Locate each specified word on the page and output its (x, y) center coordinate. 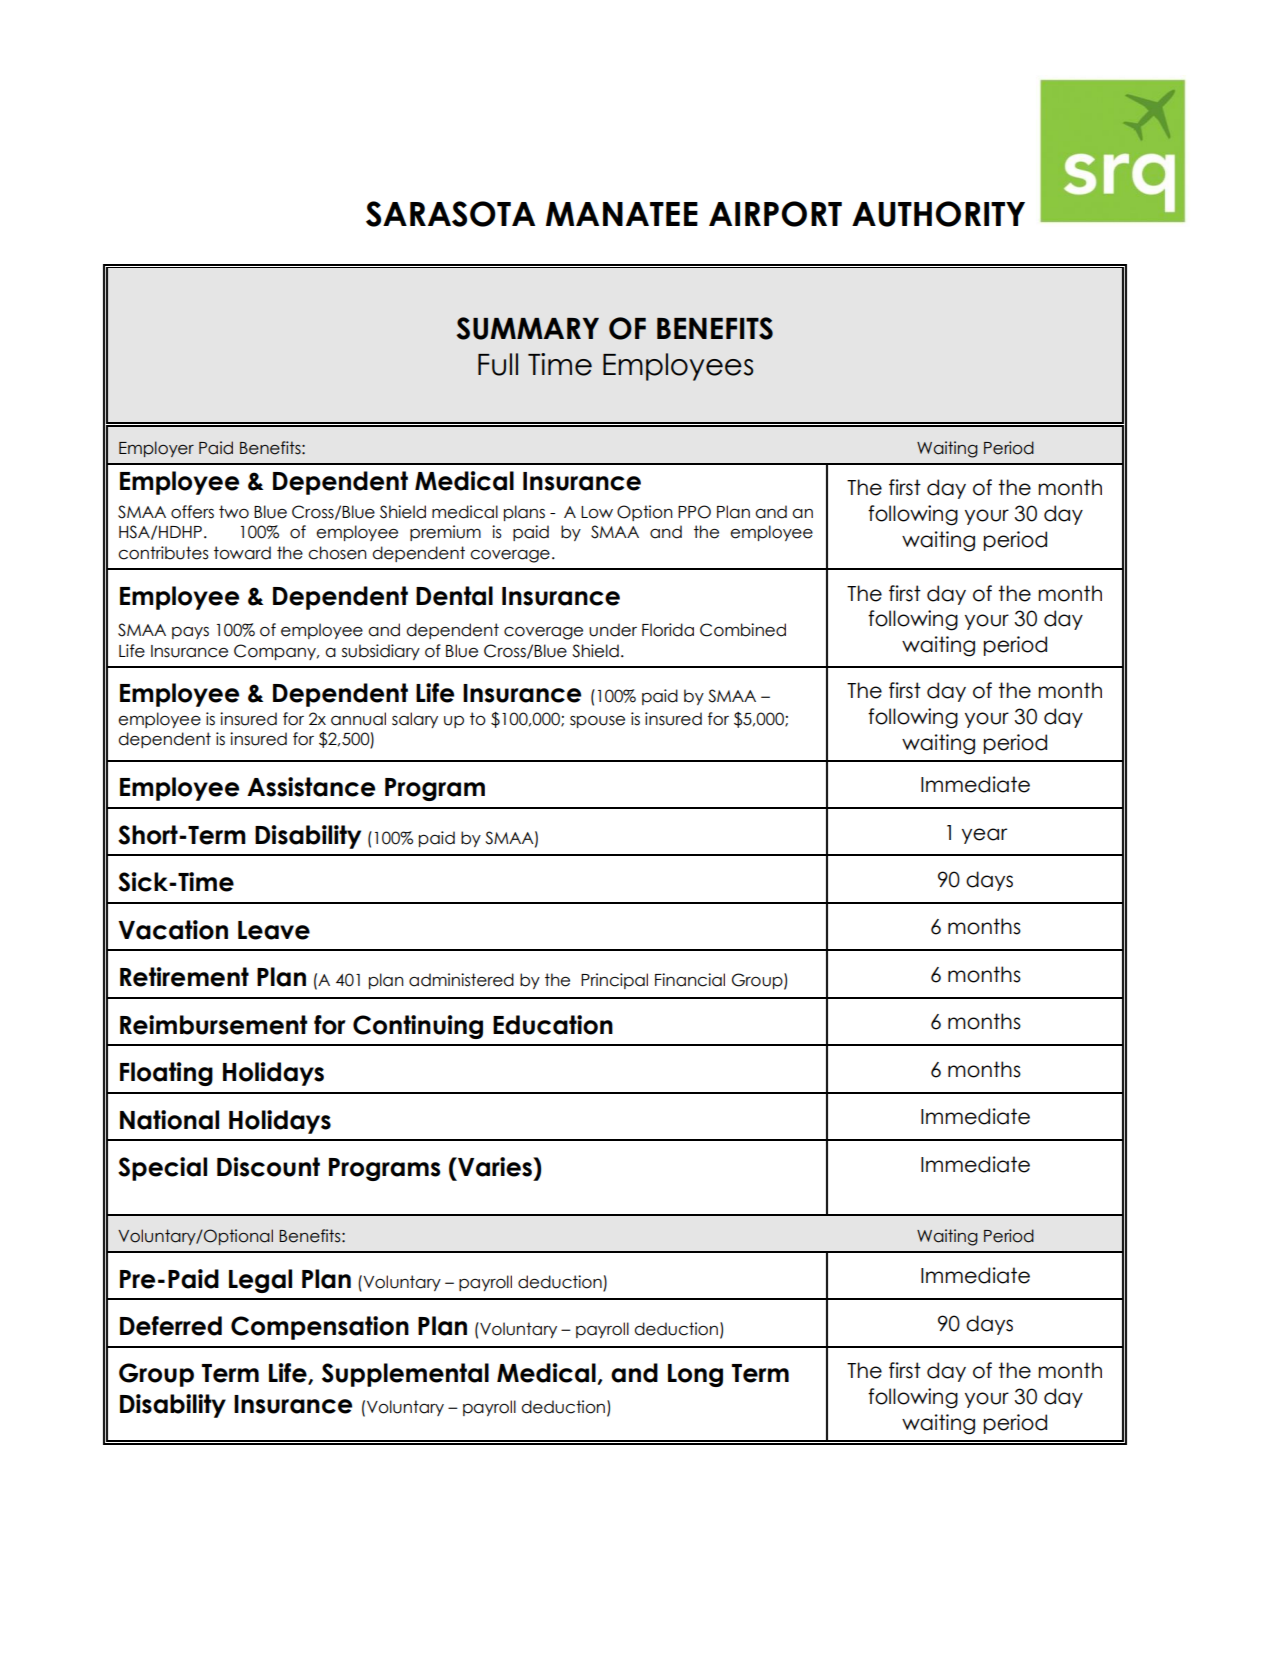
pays (190, 633)
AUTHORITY (938, 214)
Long (695, 1375)
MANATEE (622, 214)
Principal (614, 981)
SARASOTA (450, 214)
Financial (690, 980)
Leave (274, 930)
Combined (743, 630)
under (613, 630)
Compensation (320, 1328)
